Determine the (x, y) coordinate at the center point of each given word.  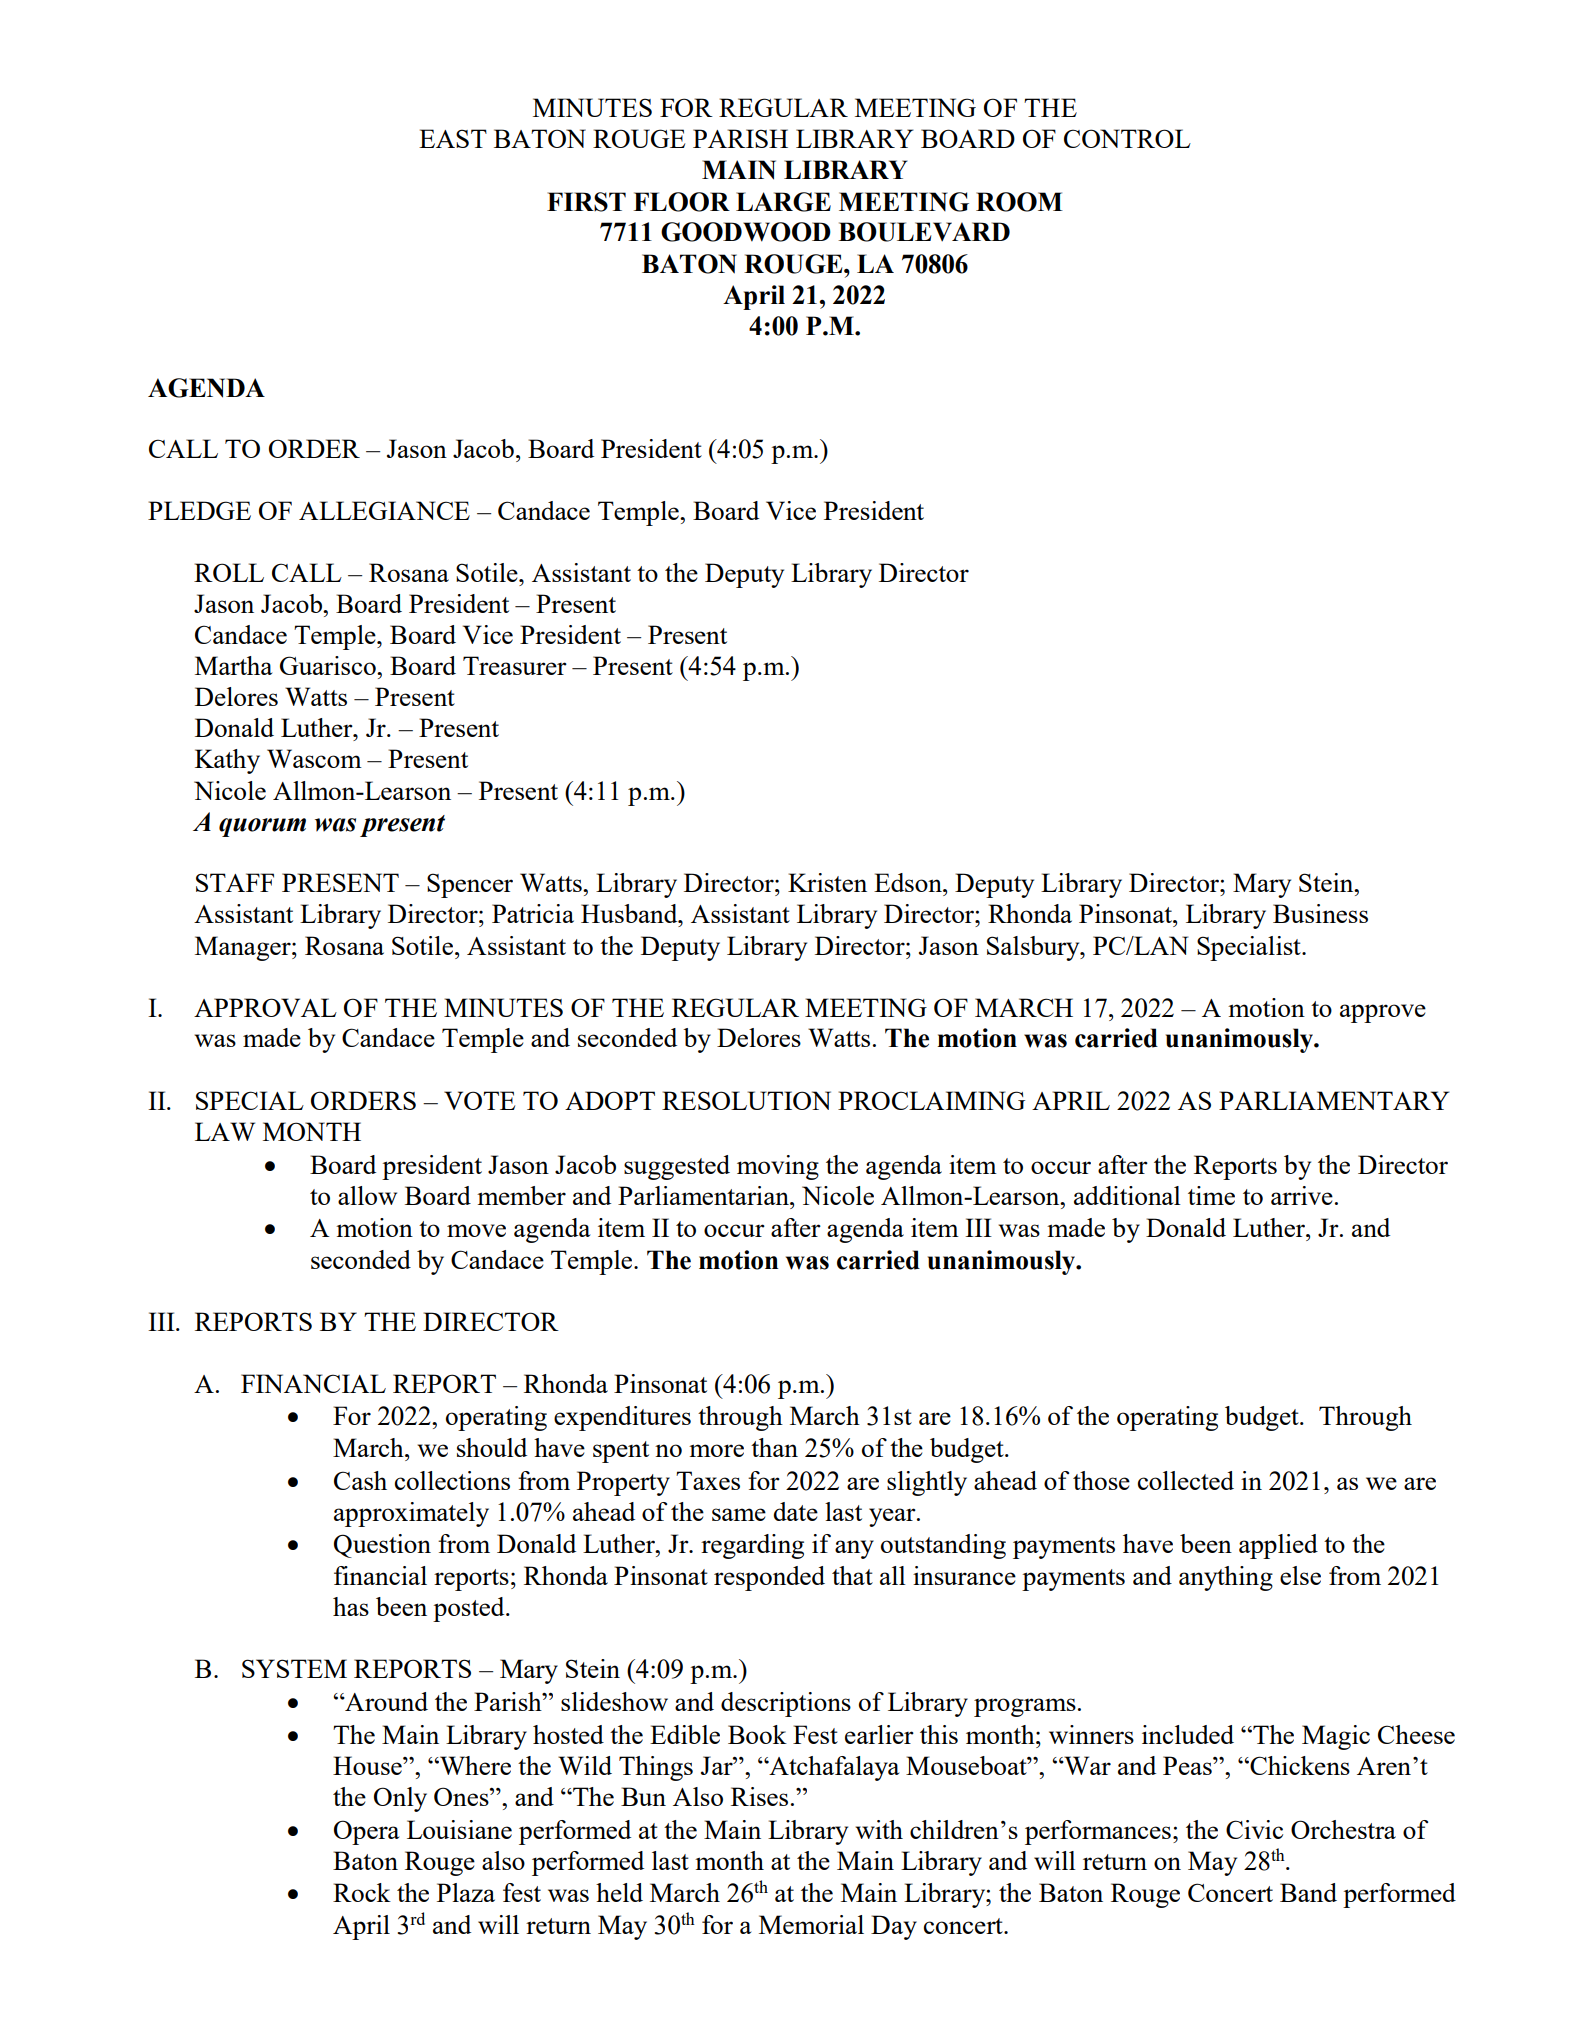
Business (1320, 913)
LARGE (783, 202)
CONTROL (1127, 138)
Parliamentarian (704, 1195)
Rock (362, 1892)
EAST (453, 138)
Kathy (227, 761)
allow (367, 1195)
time (1211, 1195)
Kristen (827, 882)
